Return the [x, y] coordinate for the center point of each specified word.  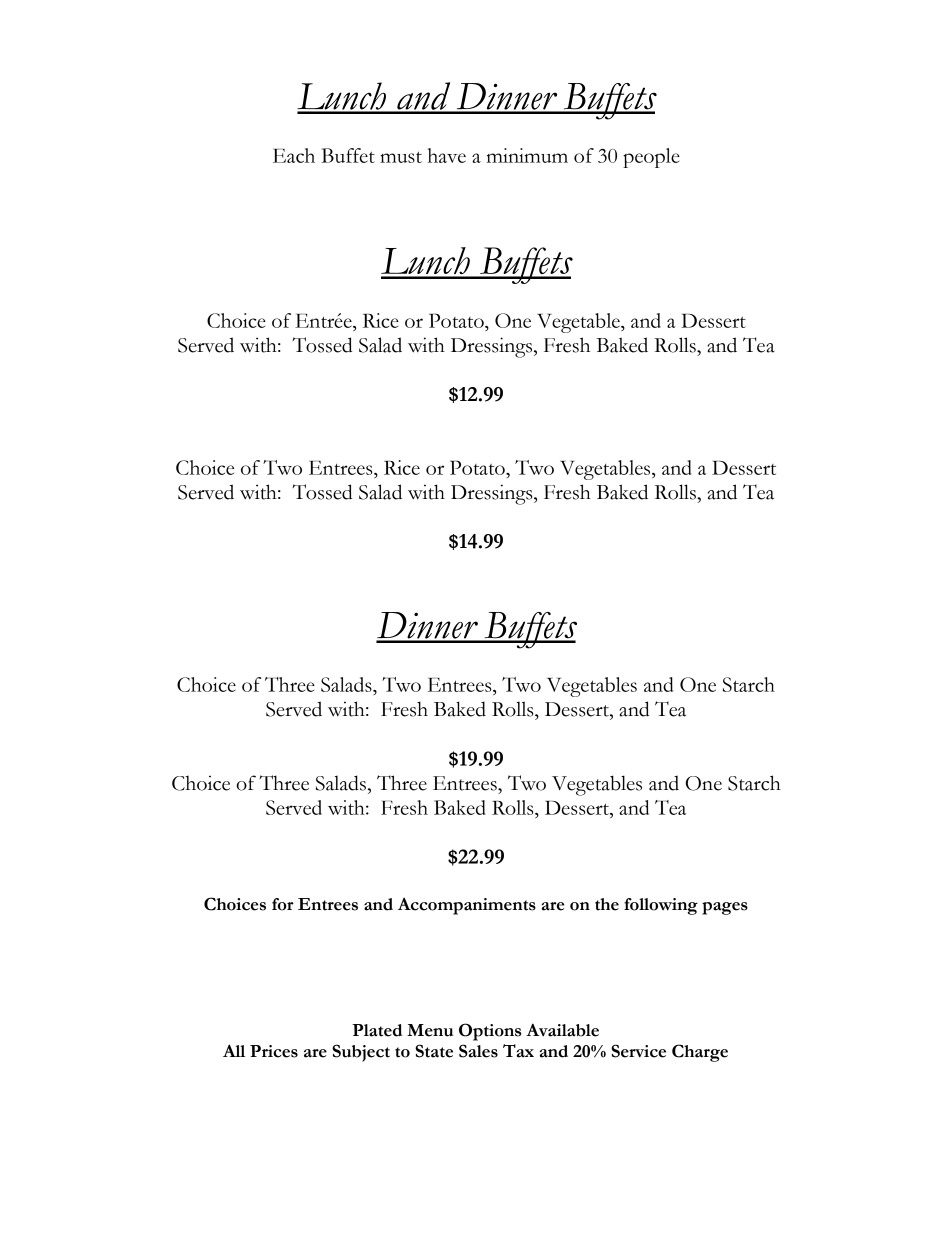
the [607, 904]
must [401, 157]
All [234, 1050]
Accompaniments [467, 906]
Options [490, 1032]
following [661, 906]
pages [725, 908]
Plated [377, 1030]
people [651, 158]
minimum [527, 155]
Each [294, 155]
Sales [478, 1051]
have [446, 155]
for [283, 904]
